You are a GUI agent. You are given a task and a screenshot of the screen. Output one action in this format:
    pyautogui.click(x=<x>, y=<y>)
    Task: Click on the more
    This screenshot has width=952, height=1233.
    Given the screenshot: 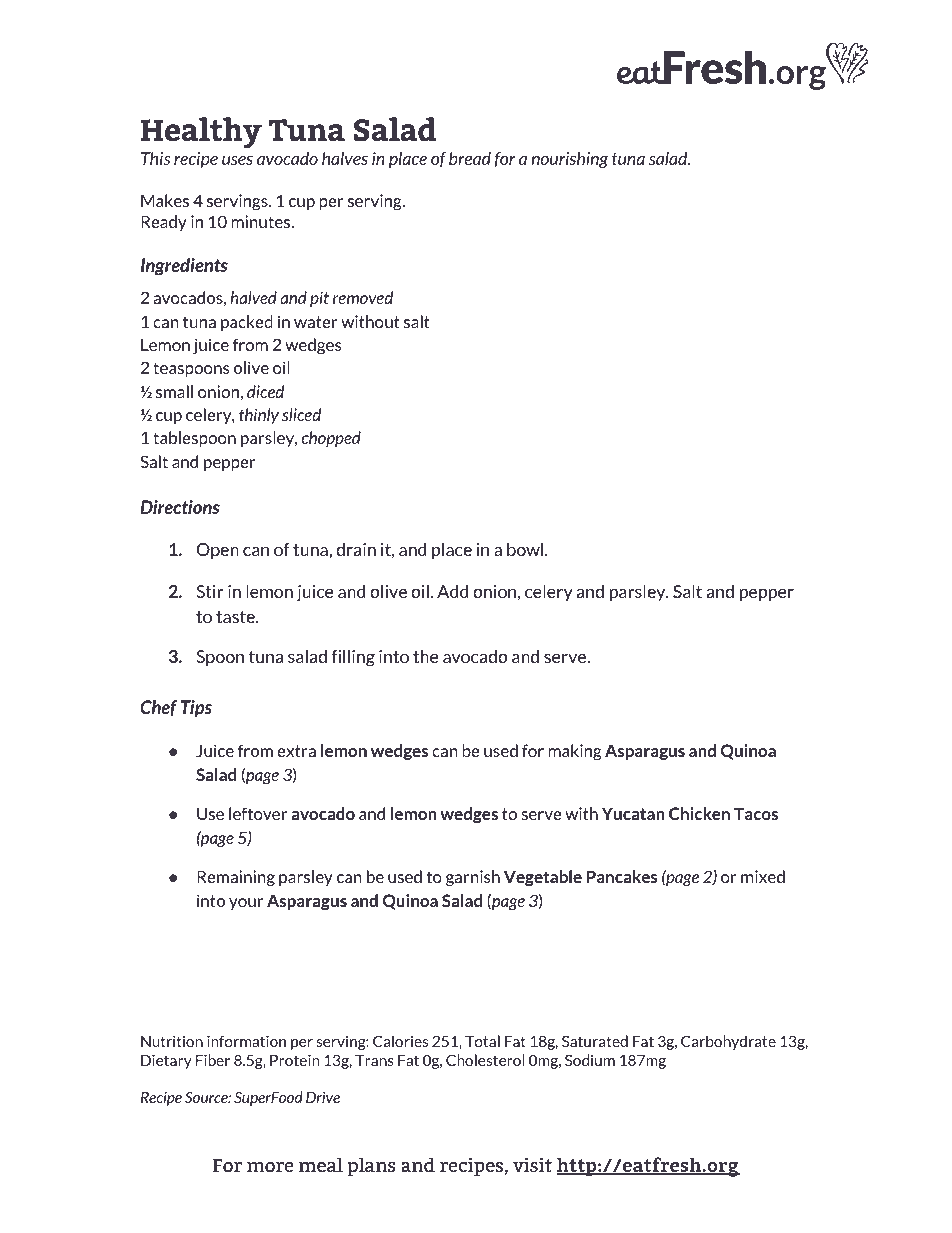 What is the action you would take?
    pyautogui.click(x=270, y=1167)
